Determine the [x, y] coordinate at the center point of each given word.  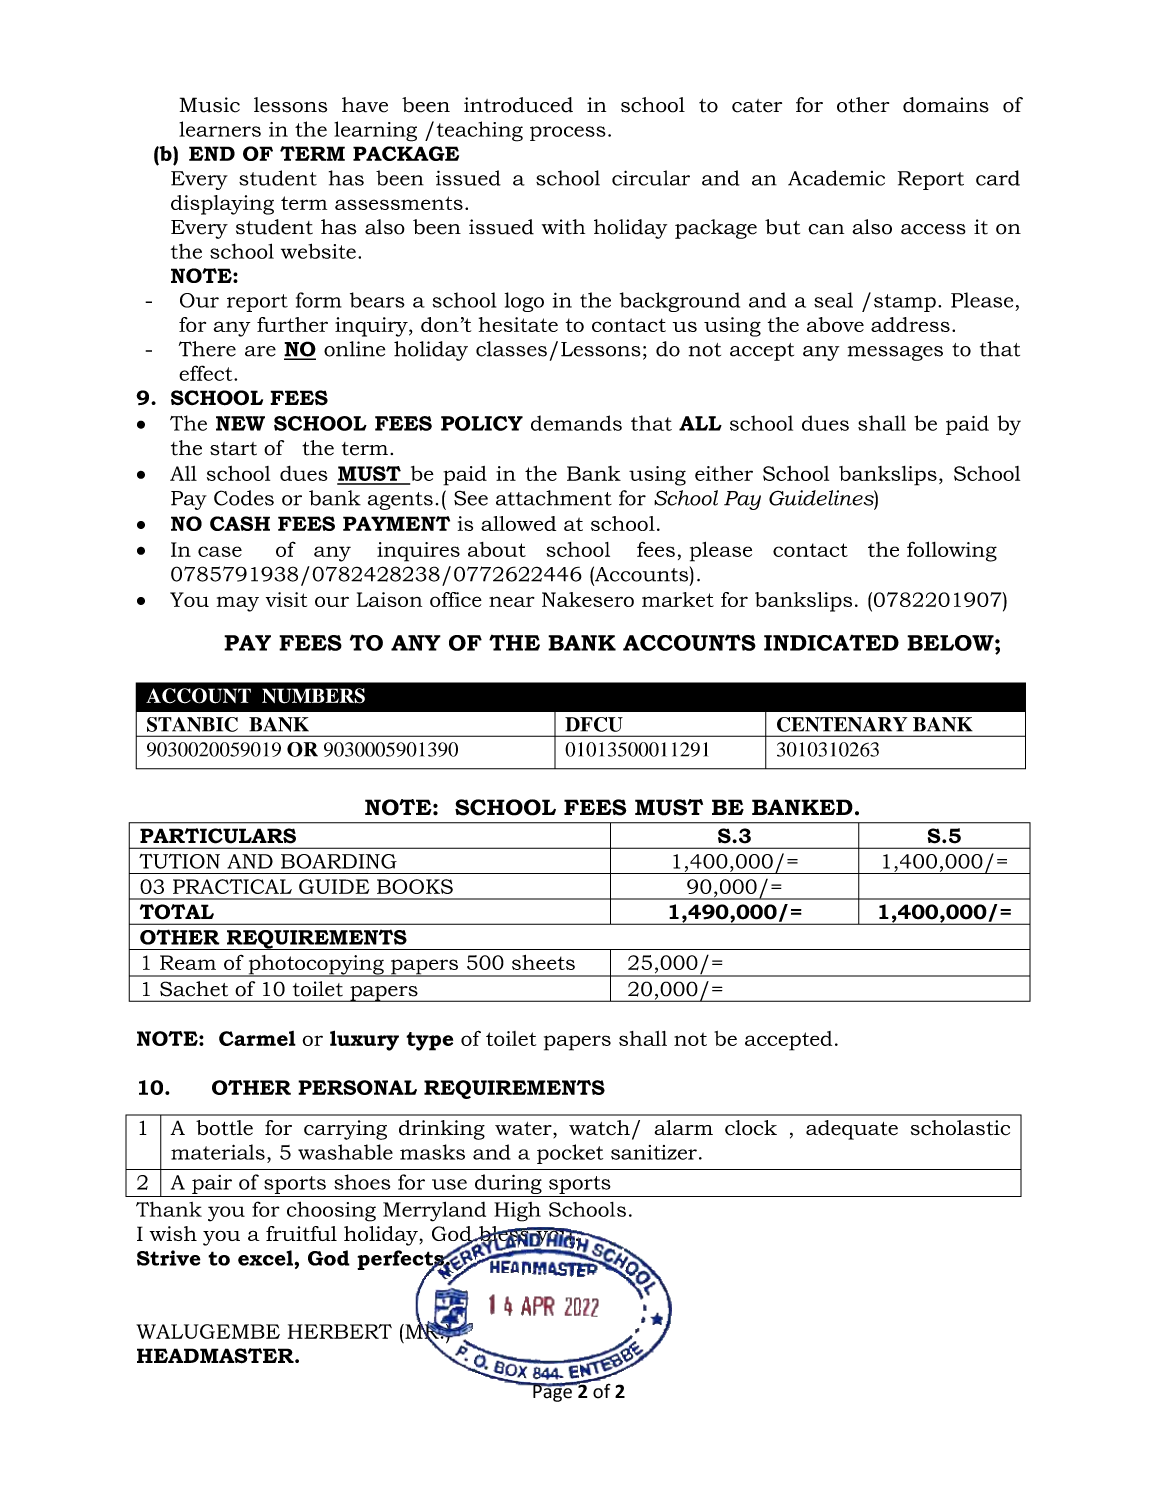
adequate [852, 1130]
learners [220, 129]
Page [552, 1392]
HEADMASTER [216, 1356]
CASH [240, 523]
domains [946, 105]
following [952, 551]
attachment [554, 498]
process [568, 133]
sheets [543, 962]
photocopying [316, 966]
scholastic [960, 1128]
